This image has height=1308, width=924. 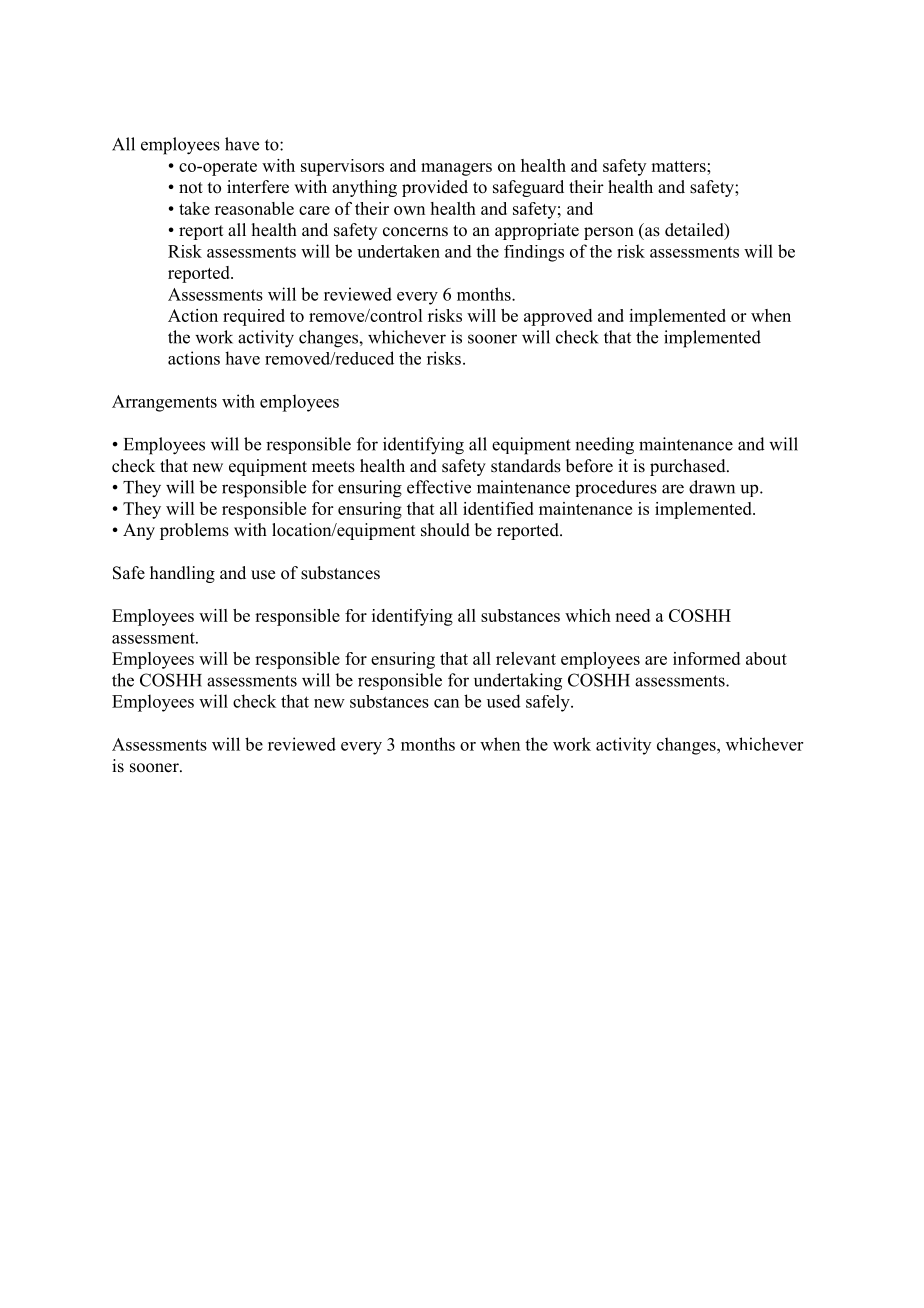 What do you see at coordinates (258, 187) in the image?
I see `interfere` at bounding box center [258, 187].
